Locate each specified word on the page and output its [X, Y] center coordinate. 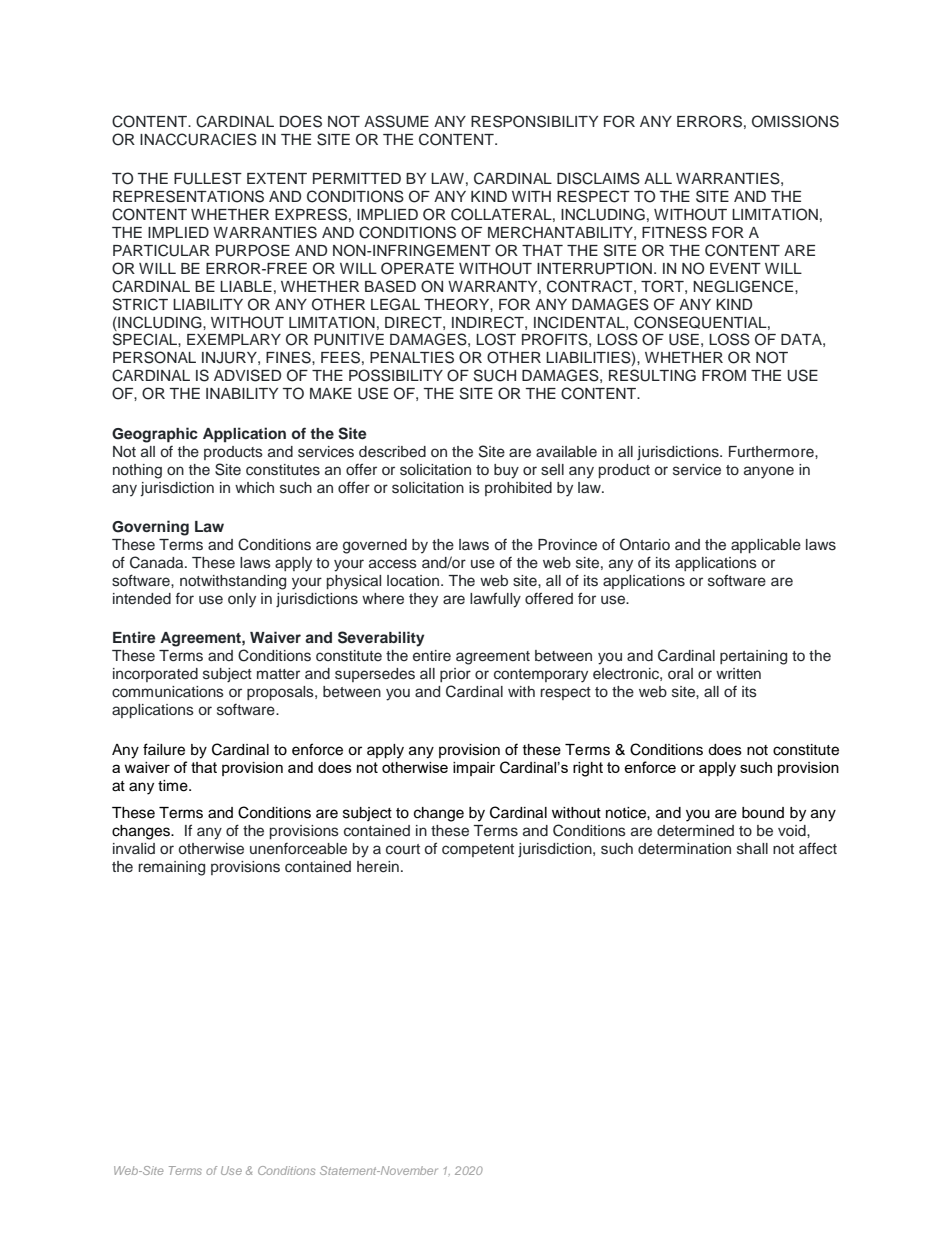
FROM [724, 375]
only [242, 600]
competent [478, 850]
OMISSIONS [795, 121]
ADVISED [247, 375]
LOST [496, 339]
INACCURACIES [198, 139]
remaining [171, 868]
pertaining [753, 657]
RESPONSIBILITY [534, 121]
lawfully [495, 600]
